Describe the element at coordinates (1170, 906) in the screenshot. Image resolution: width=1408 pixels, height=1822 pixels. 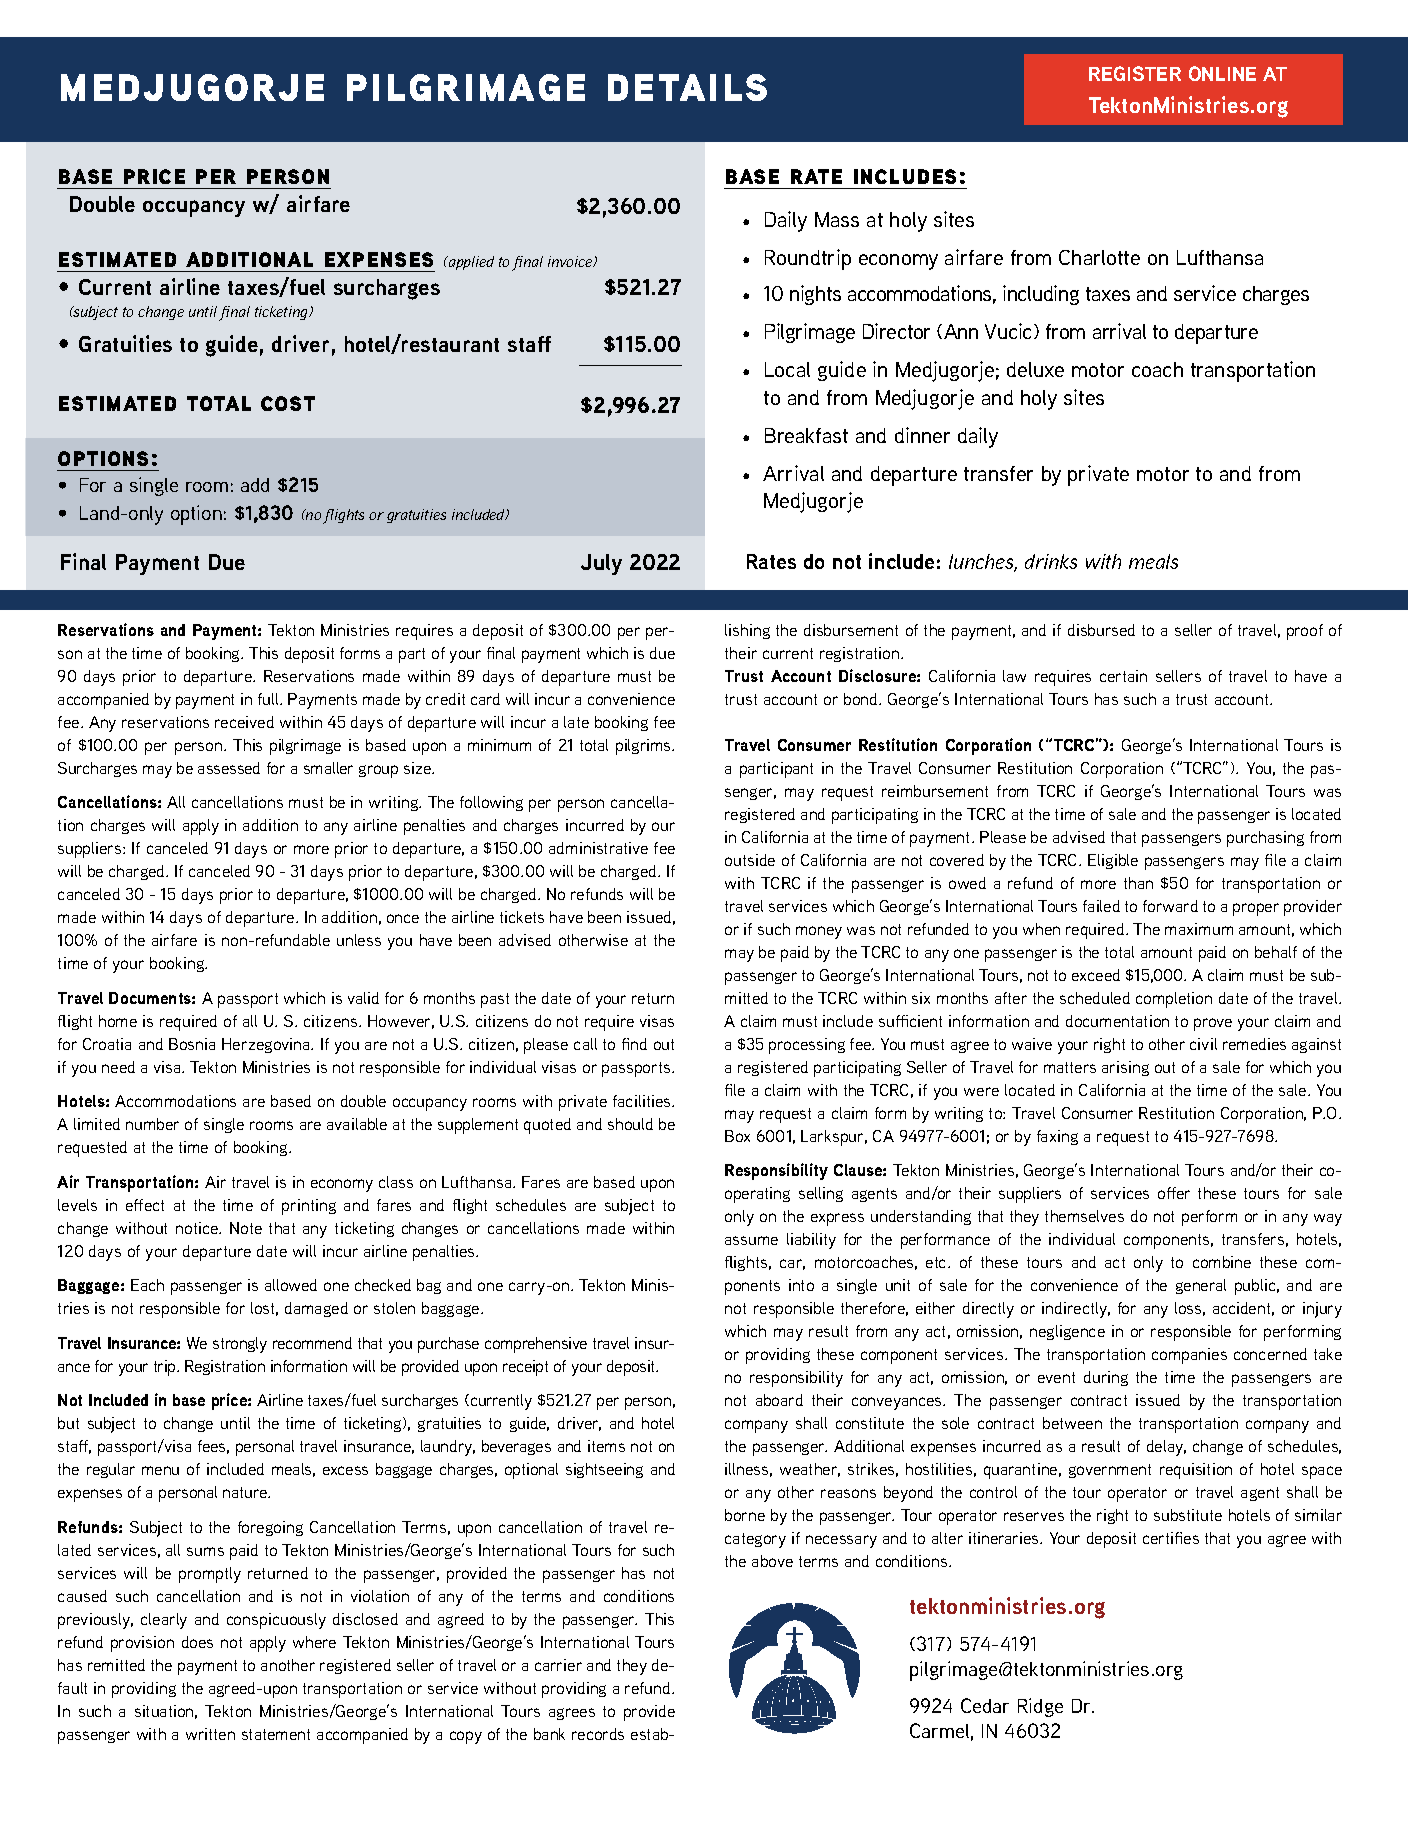
I see `forward` at that location.
